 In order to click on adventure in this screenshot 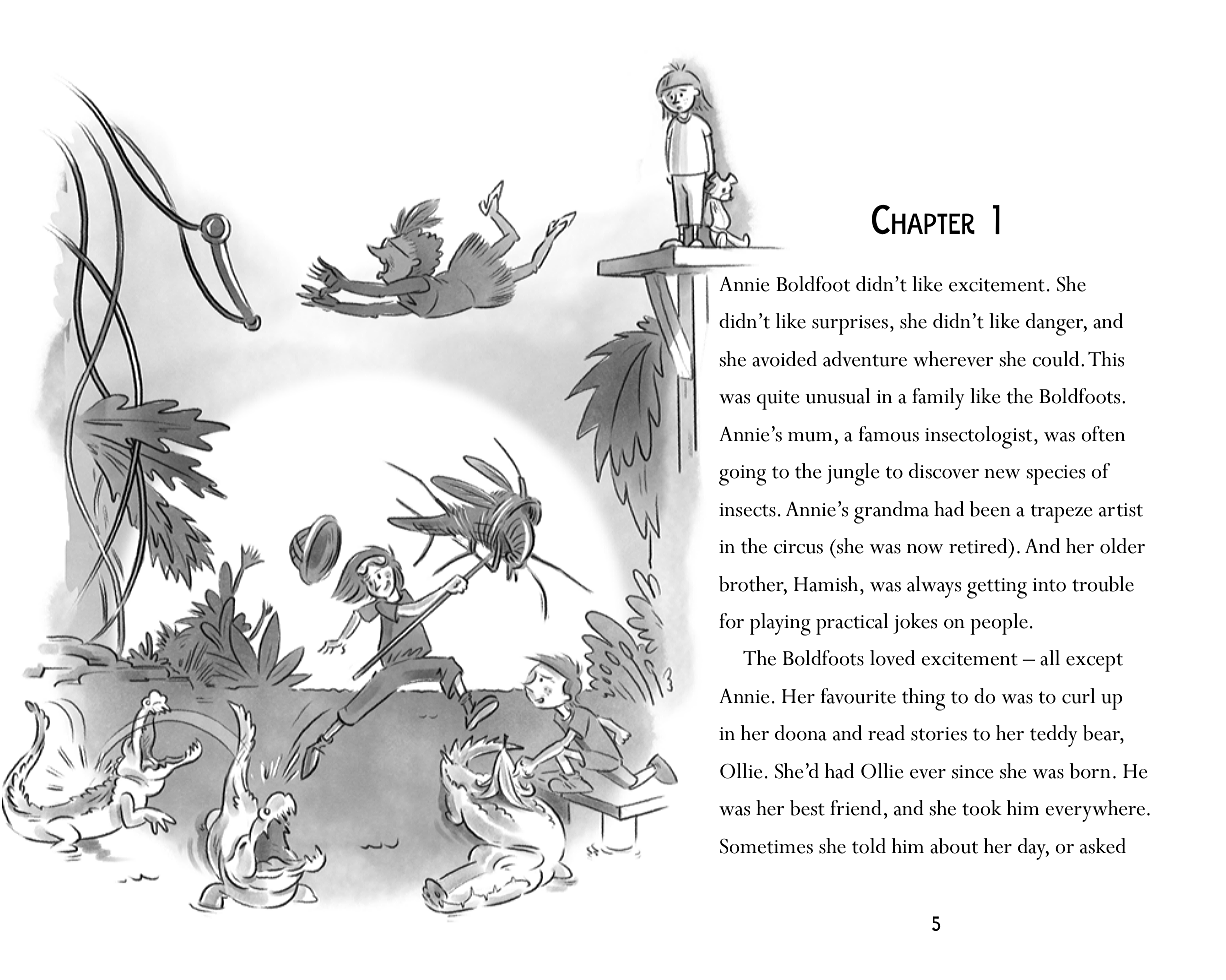, I will do `click(865, 359)`.
